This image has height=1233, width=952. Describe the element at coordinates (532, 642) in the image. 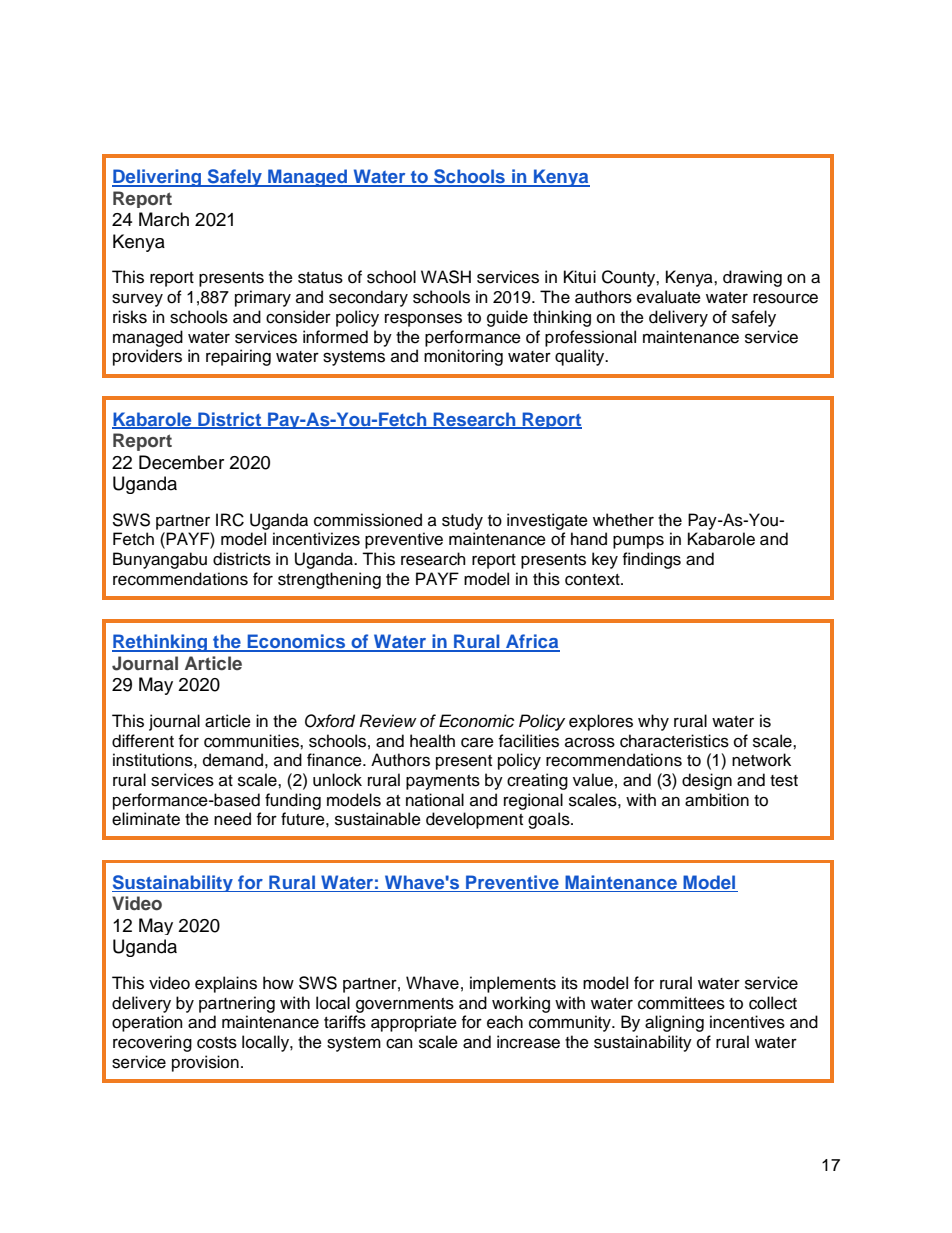

I see `Africa` at that location.
